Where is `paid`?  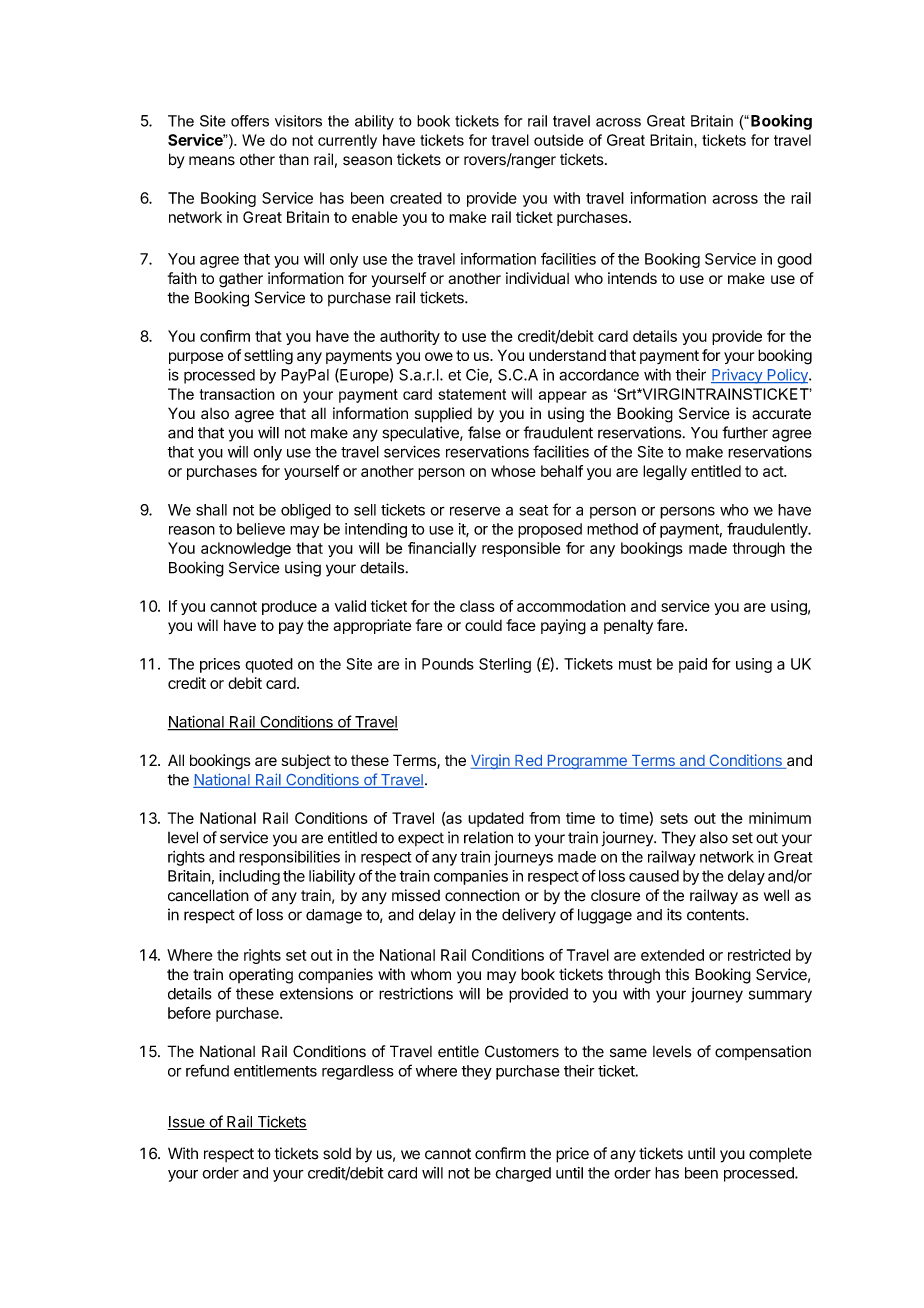
paid is located at coordinates (693, 665).
